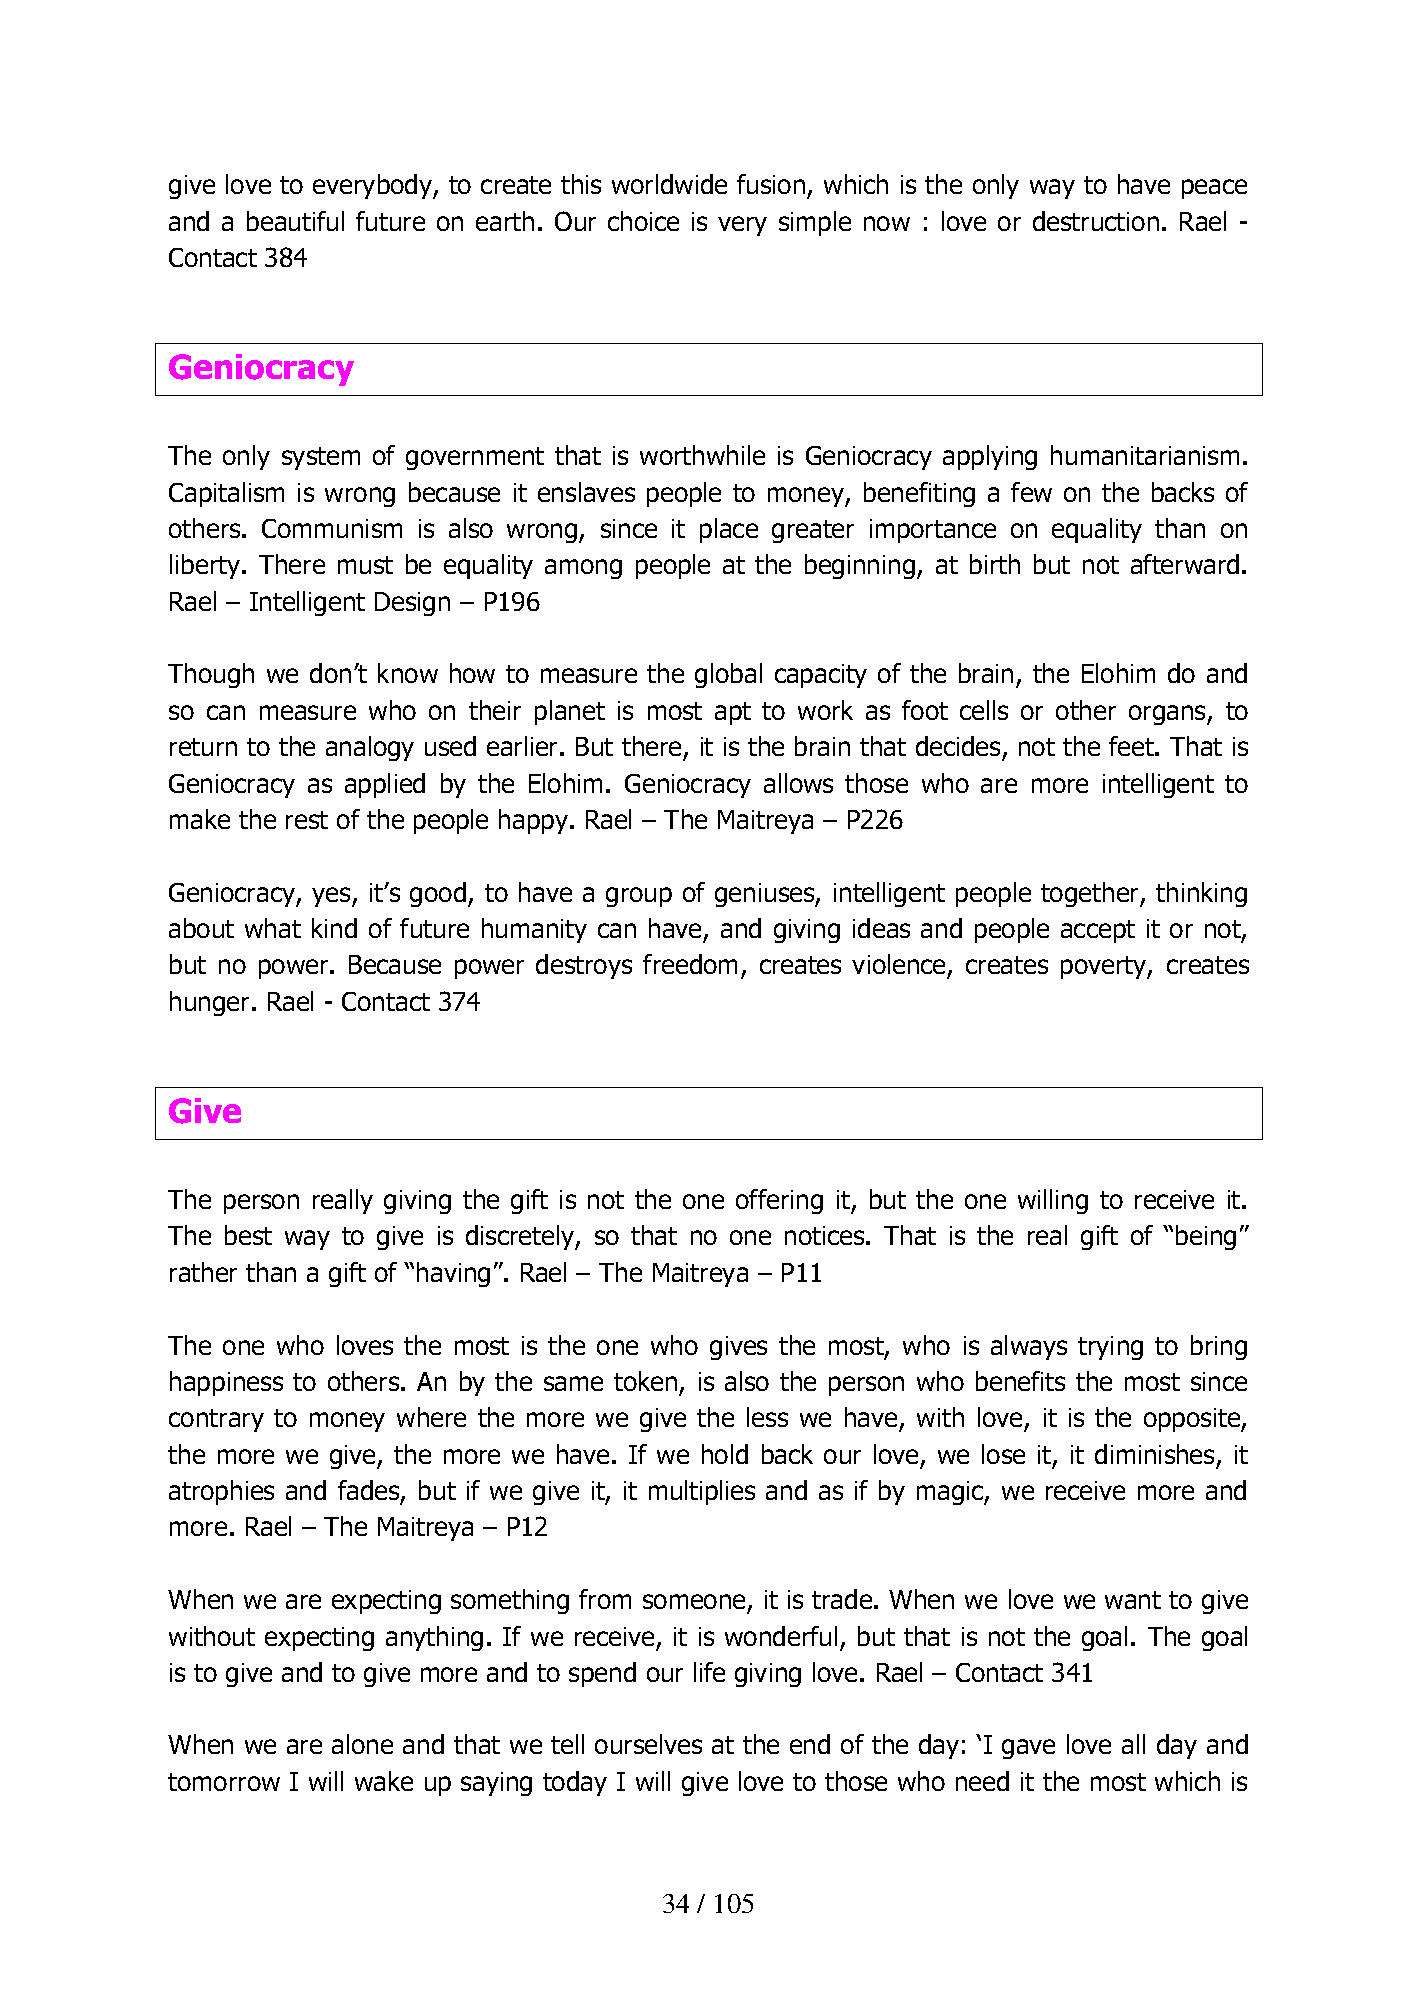  Describe the element at coordinates (362, 1744) in the screenshot. I see `alone` at that location.
